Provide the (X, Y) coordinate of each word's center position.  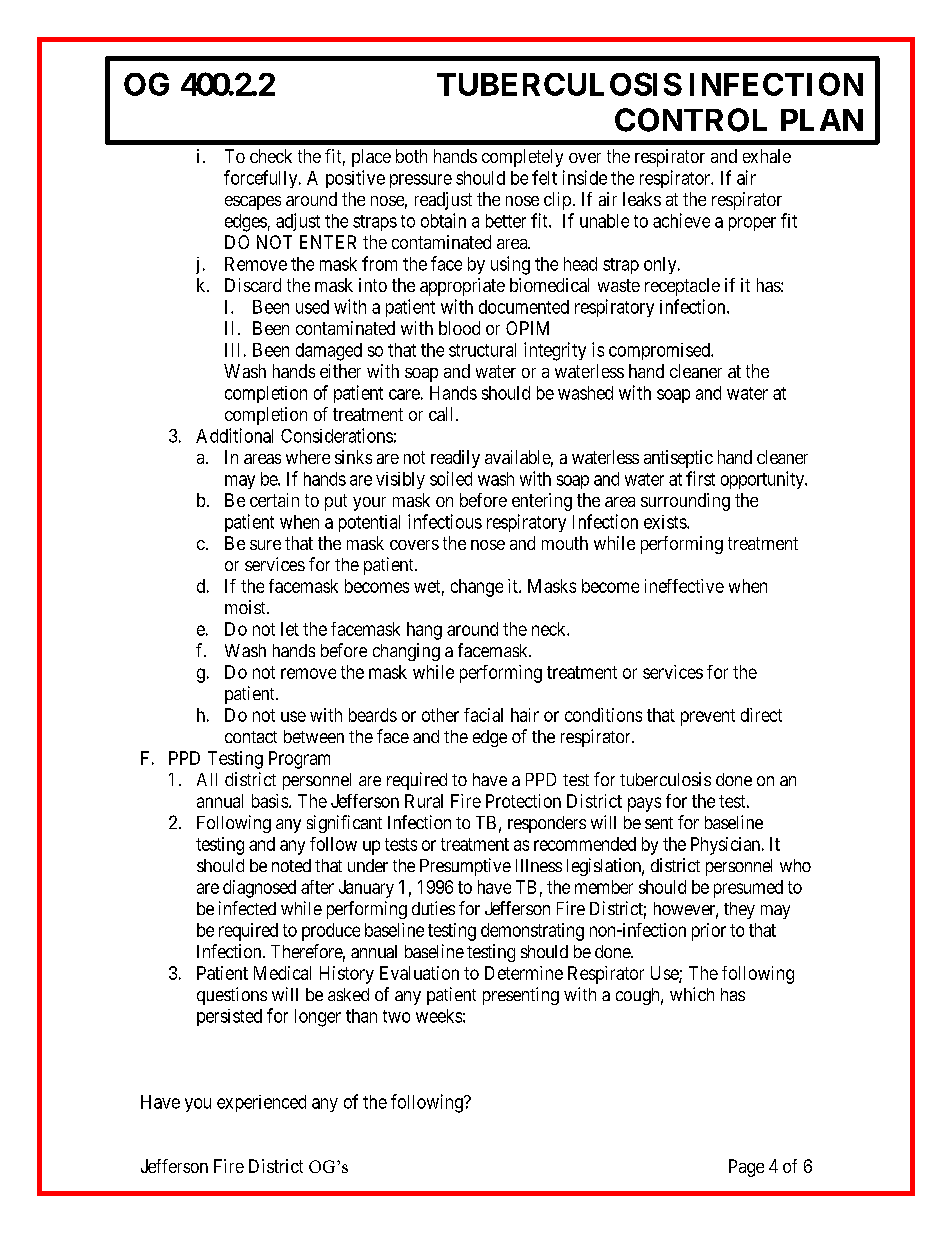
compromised (660, 351)
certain (274, 500)
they (739, 910)
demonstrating (532, 932)
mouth (565, 543)
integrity (555, 351)
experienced (261, 1103)
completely (522, 158)
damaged (329, 352)
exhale (767, 156)
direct (761, 715)
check (271, 156)
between (314, 736)
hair (525, 715)
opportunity (764, 480)
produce (331, 932)
